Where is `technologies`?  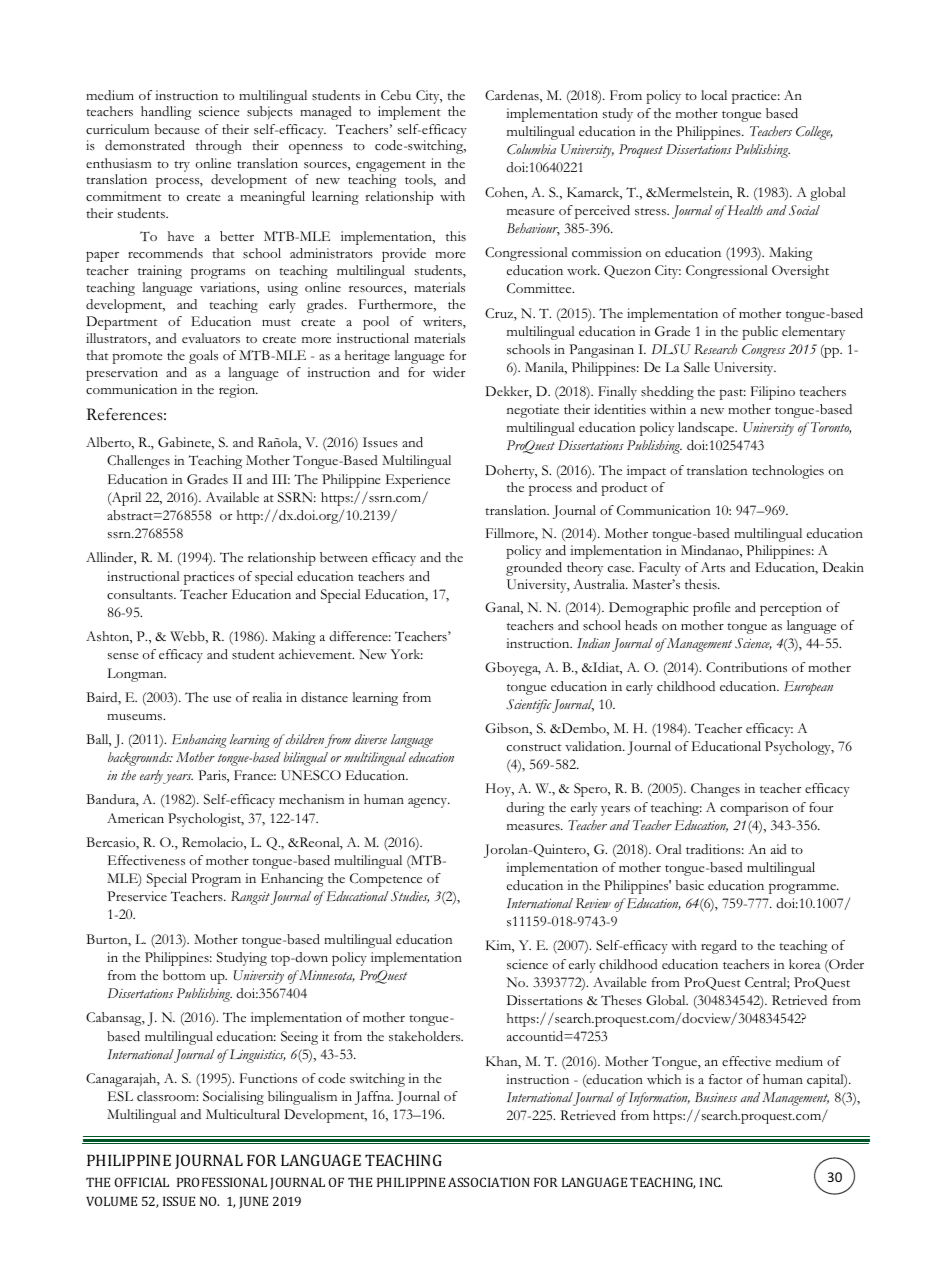 technologies is located at coordinates (788, 472).
